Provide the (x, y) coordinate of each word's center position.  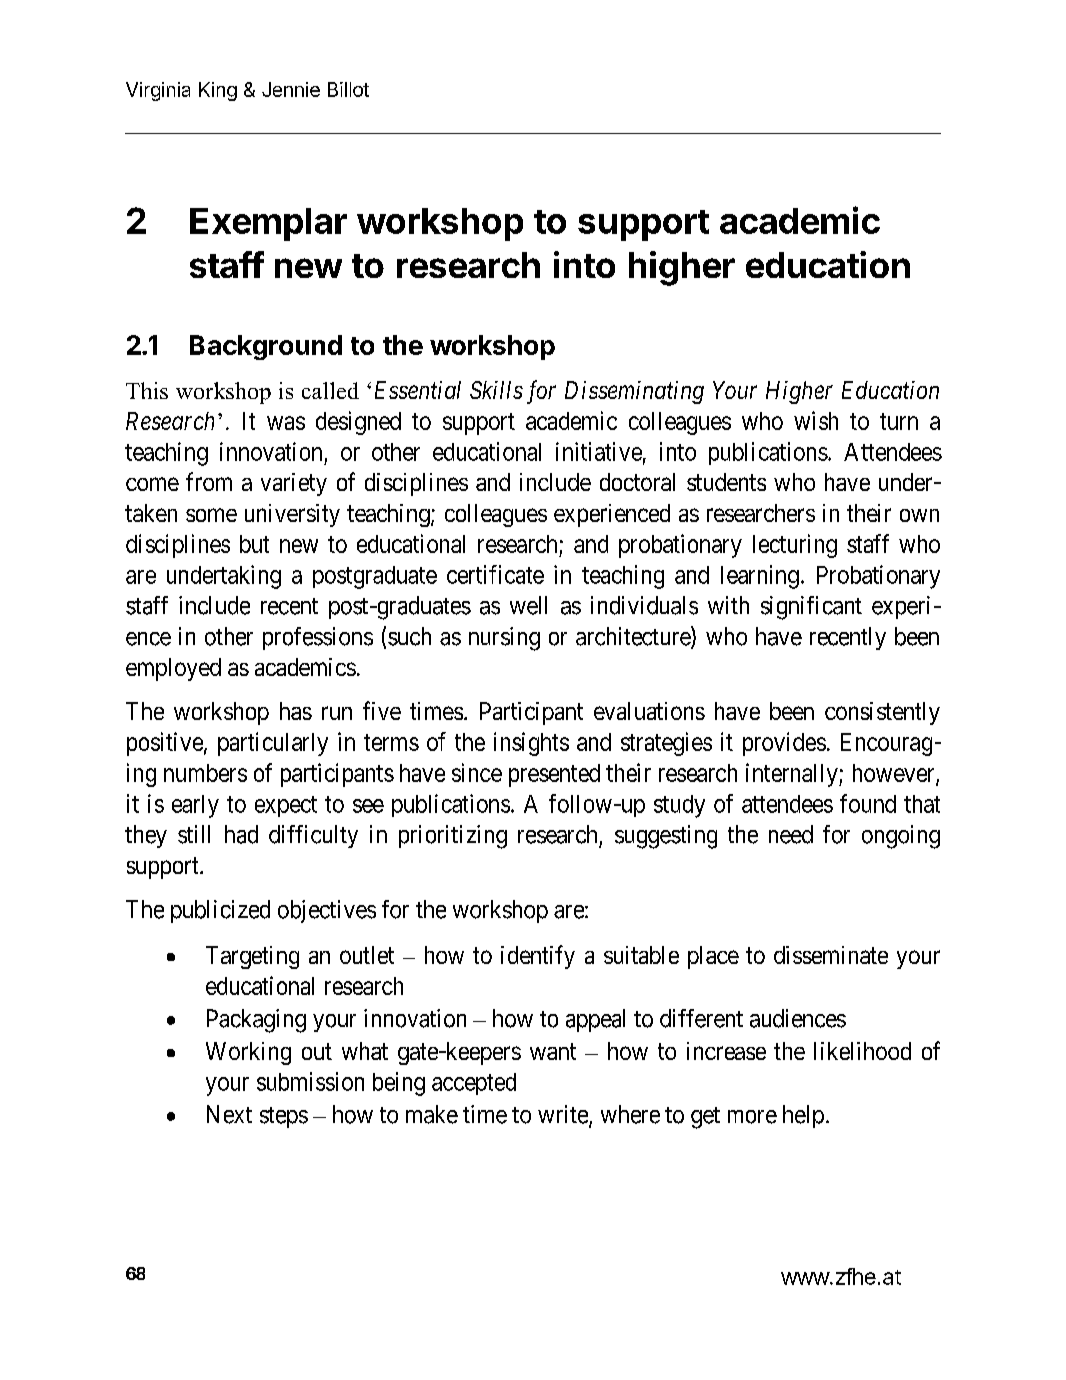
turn (899, 421)
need (791, 834)
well (528, 605)
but (254, 544)
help (803, 1116)
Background (266, 347)
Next (229, 1114)
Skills (496, 390)
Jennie (291, 89)
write (564, 1115)
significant (811, 608)
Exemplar (268, 224)
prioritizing (453, 837)
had (241, 834)
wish (816, 420)
